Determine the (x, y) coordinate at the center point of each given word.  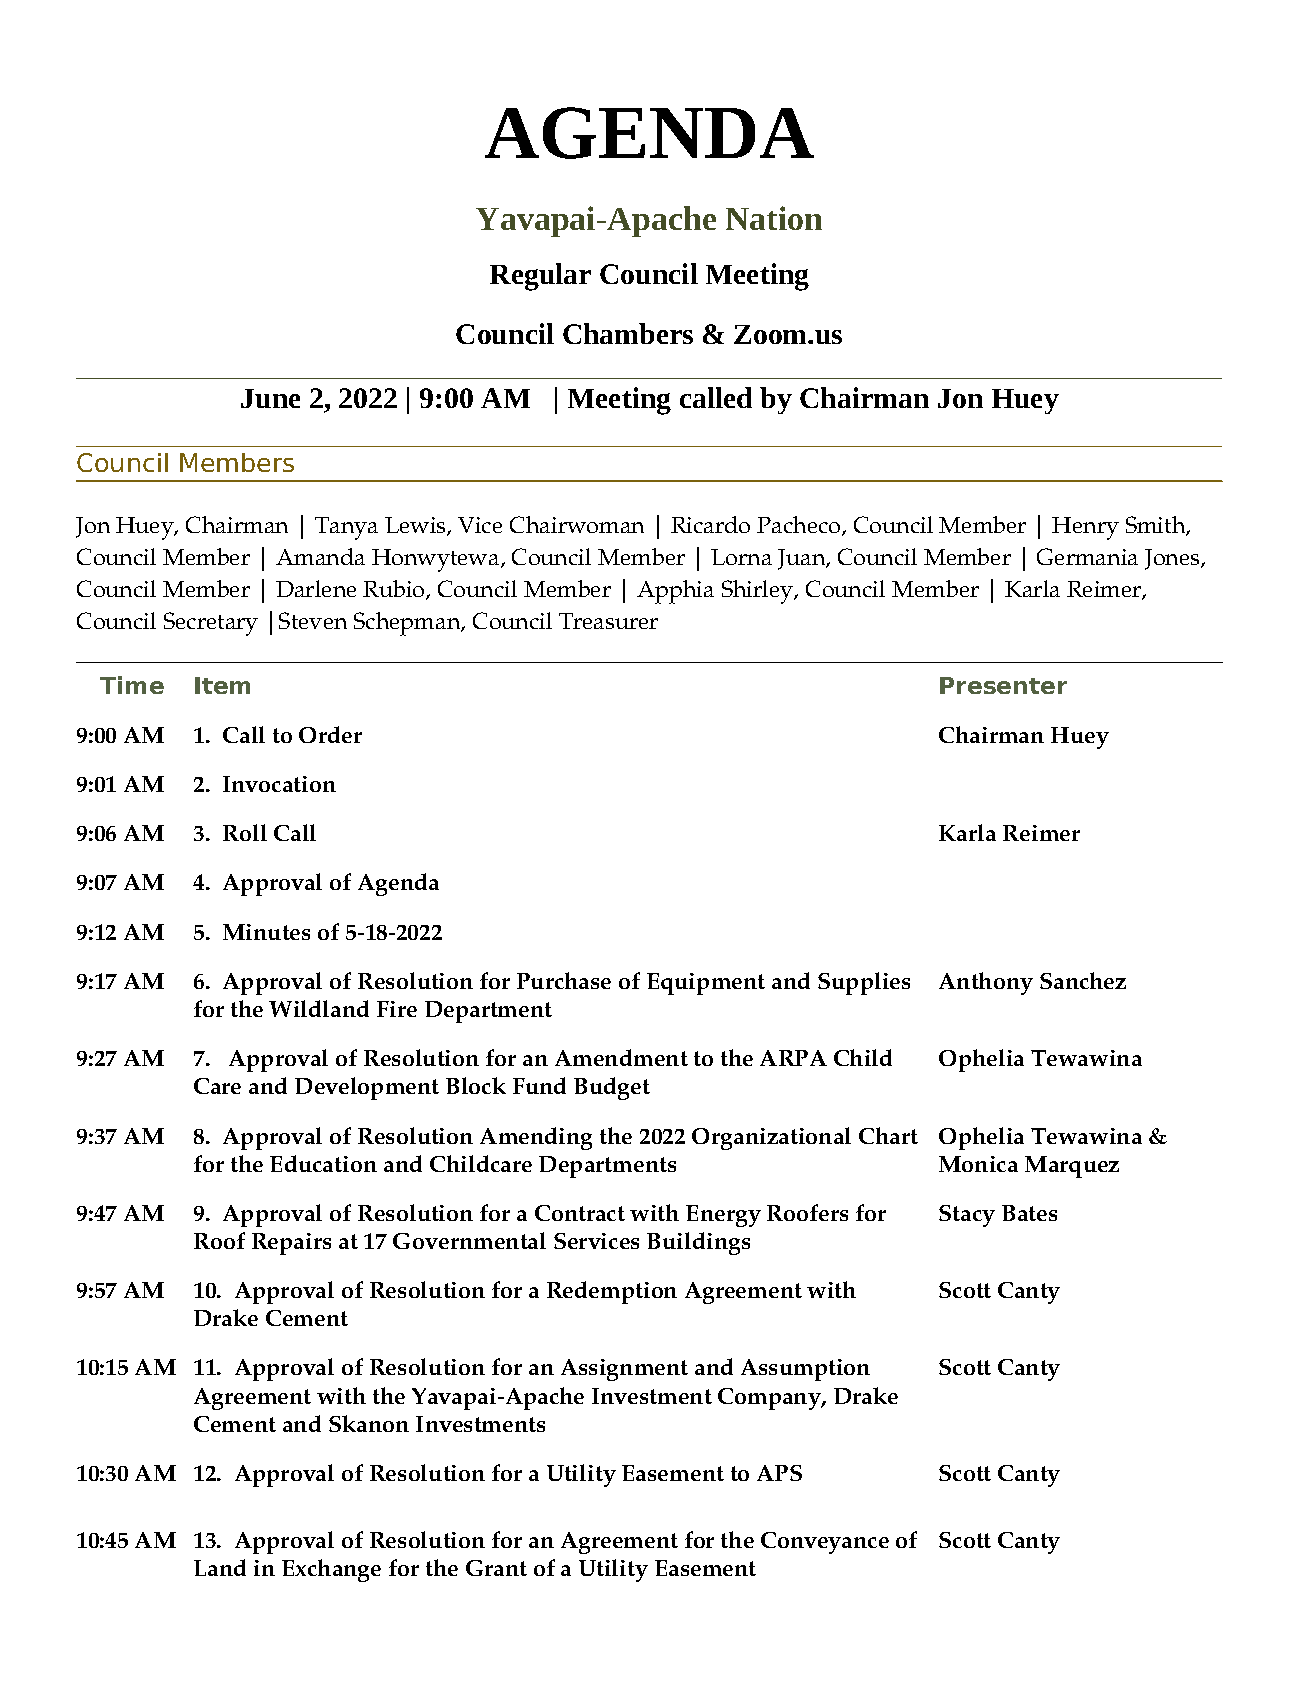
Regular (540, 277)
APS (779, 1473)
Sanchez (1083, 980)
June (270, 398)
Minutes (266, 932)
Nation (774, 218)
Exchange (331, 1570)
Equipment (706, 984)
